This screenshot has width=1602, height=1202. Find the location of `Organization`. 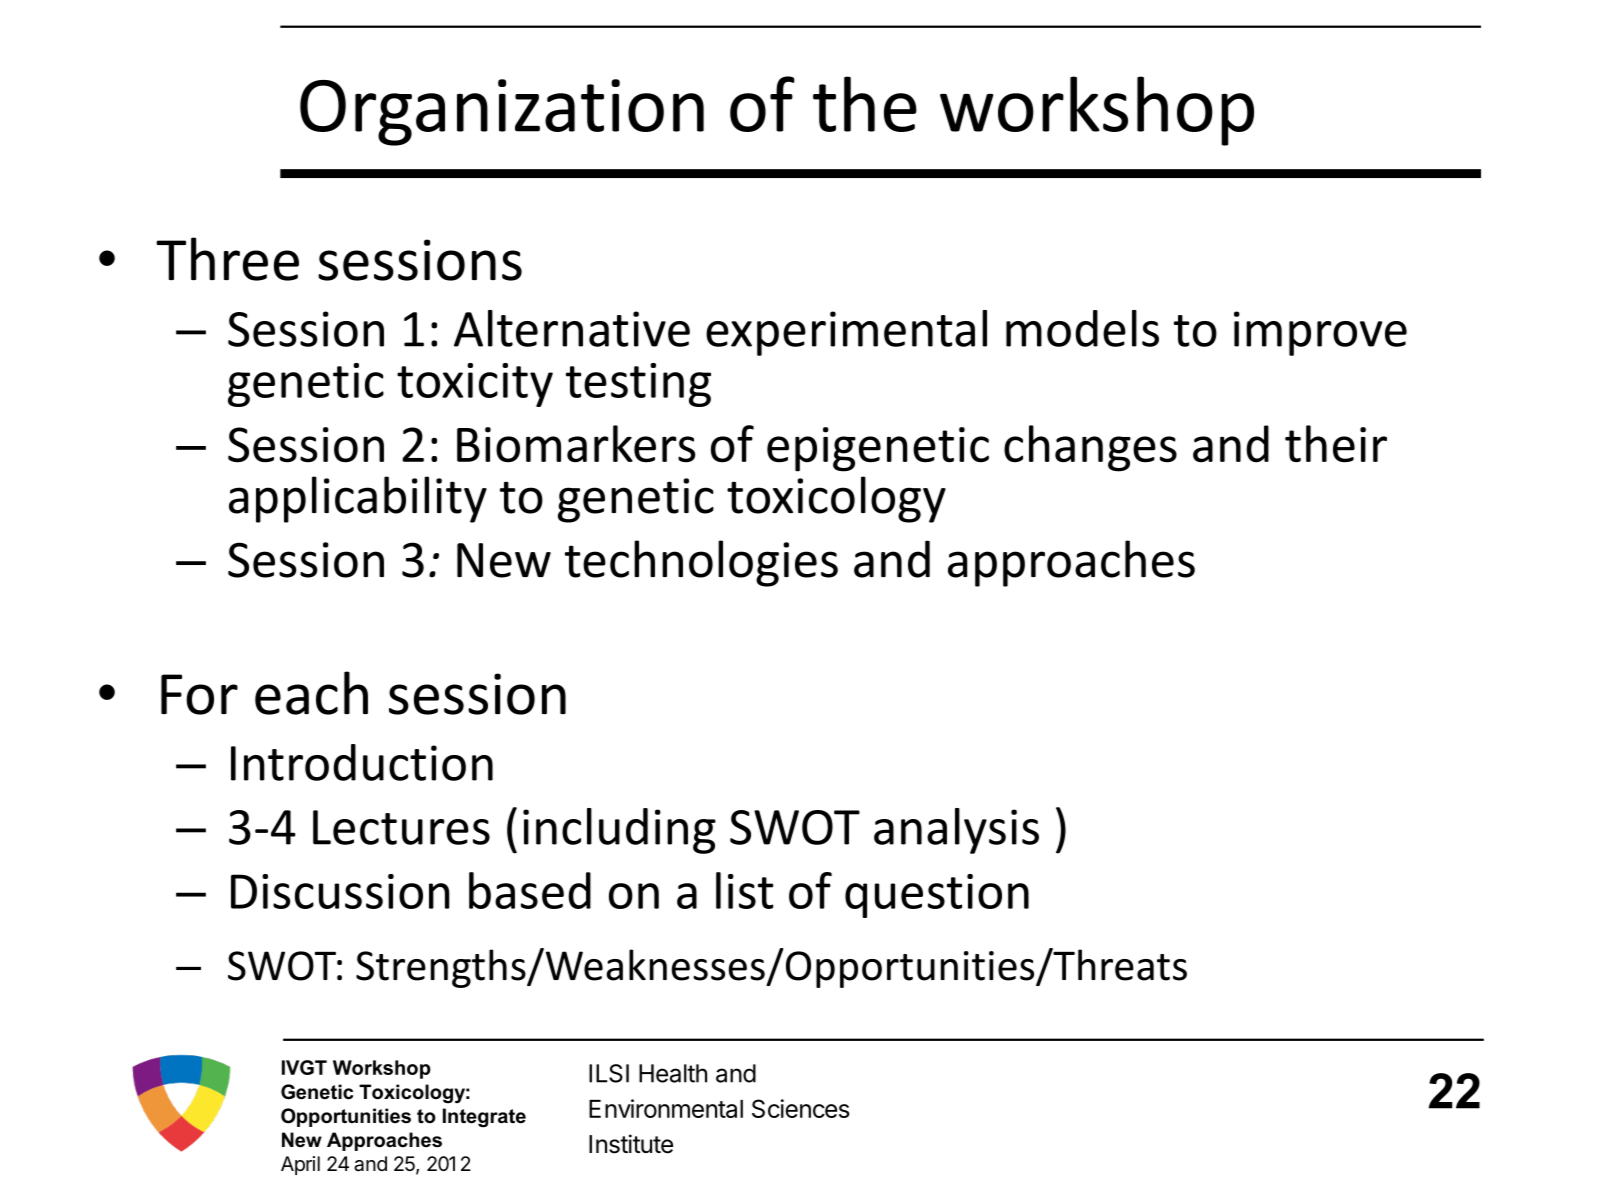

Organization is located at coordinates (502, 112).
